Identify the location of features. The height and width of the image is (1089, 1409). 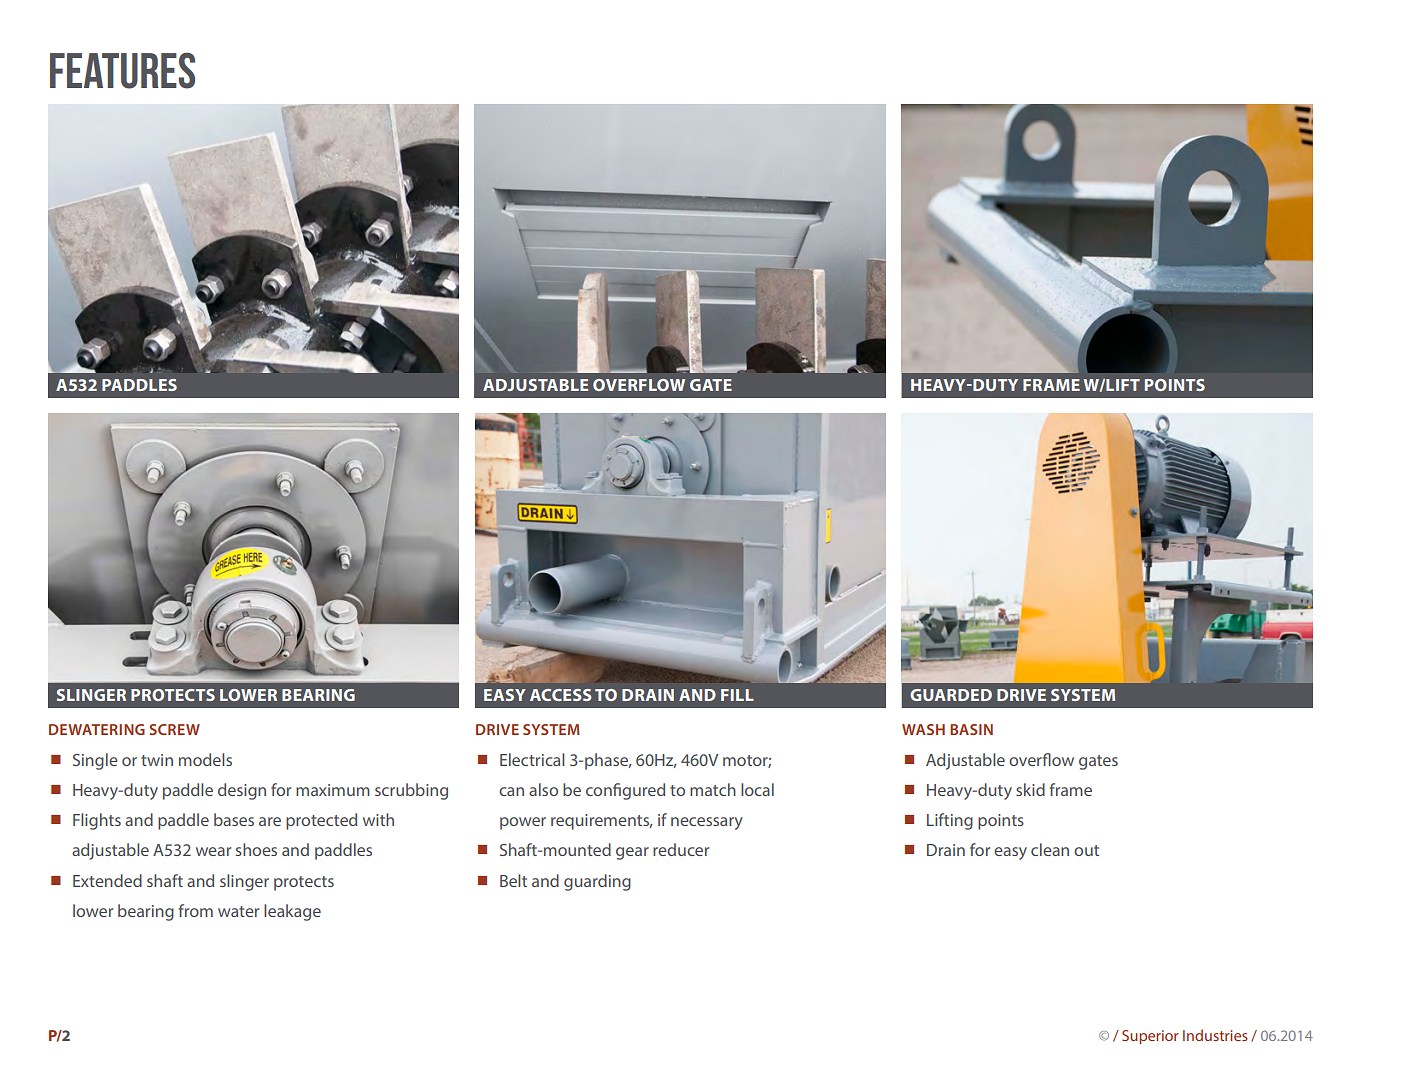
(122, 71).
